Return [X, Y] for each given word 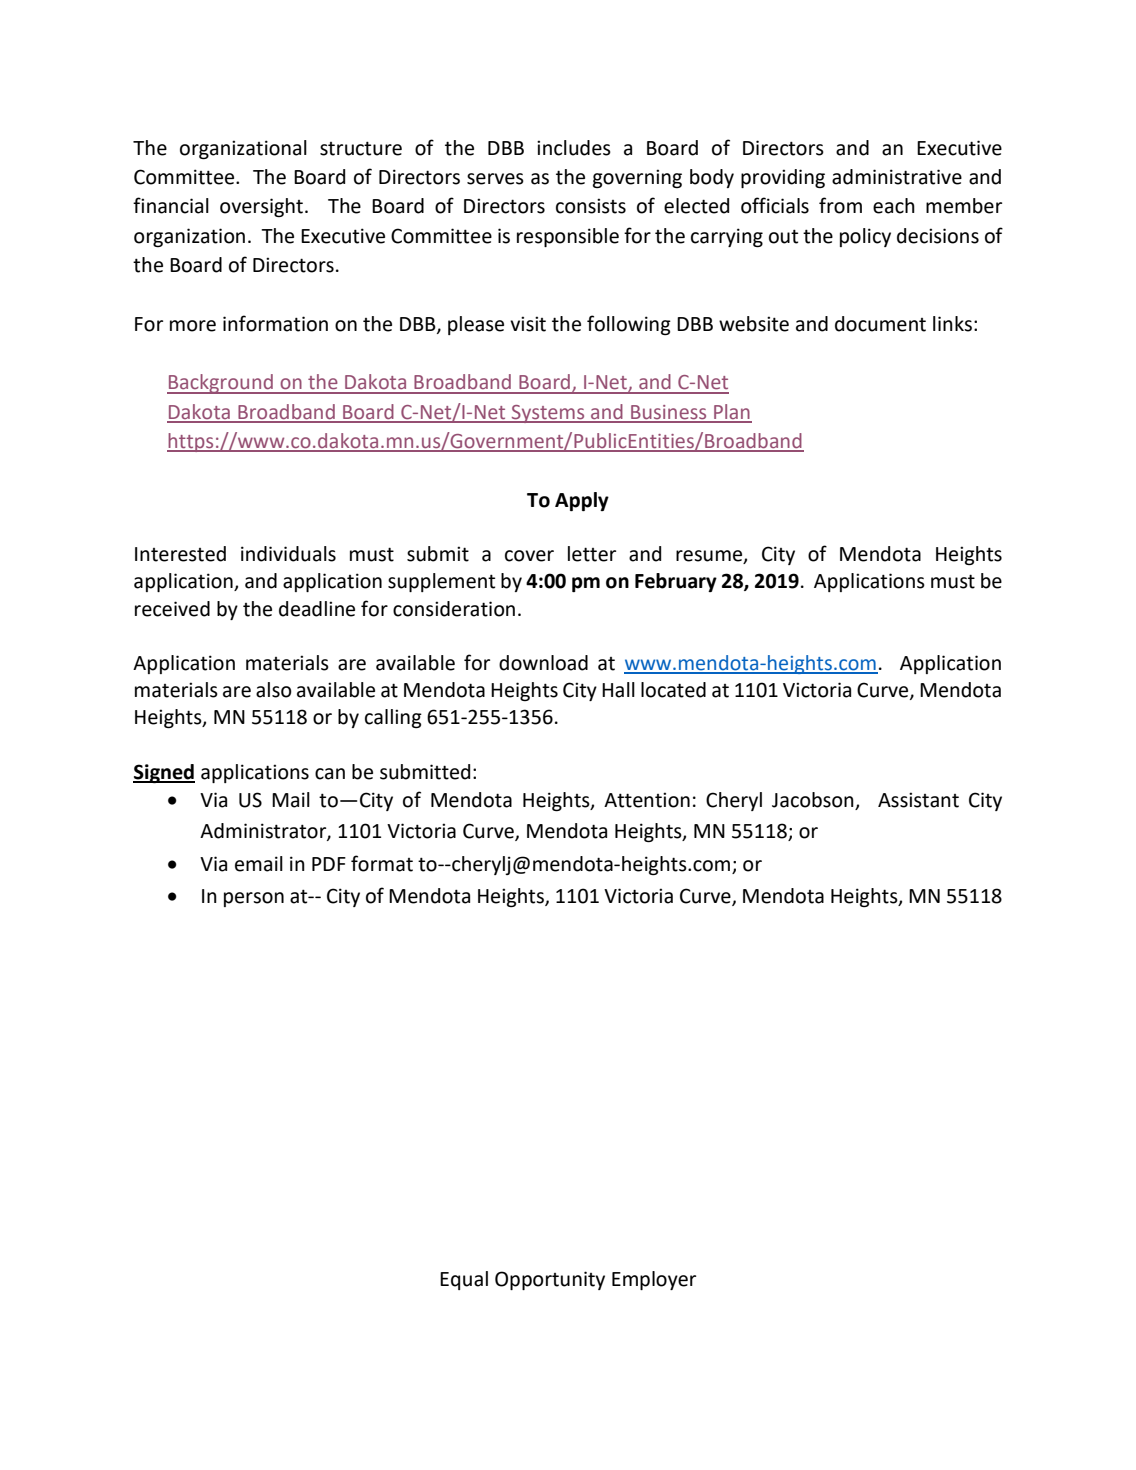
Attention [647, 800]
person [254, 899]
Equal [464, 1280]
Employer [654, 1280]
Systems [548, 414]
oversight [261, 207]
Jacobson [814, 801]
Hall [618, 690]
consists [591, 206]
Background [221, 384]
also [274, 690]
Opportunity [550, 1280]
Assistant [918, 800]
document [880, 324]
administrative [897, 177]
